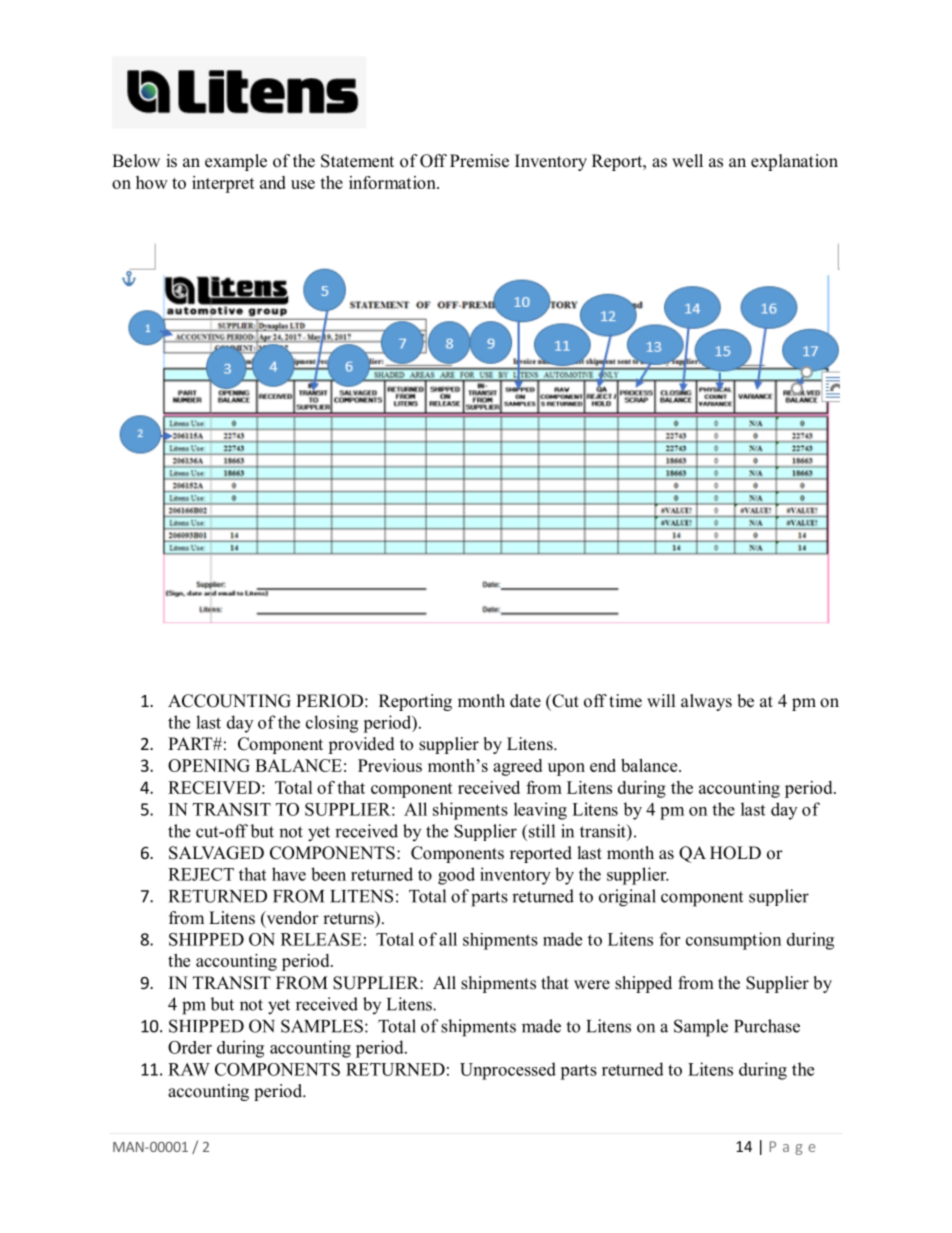  I want to click on Order, so click(190, 1047).
